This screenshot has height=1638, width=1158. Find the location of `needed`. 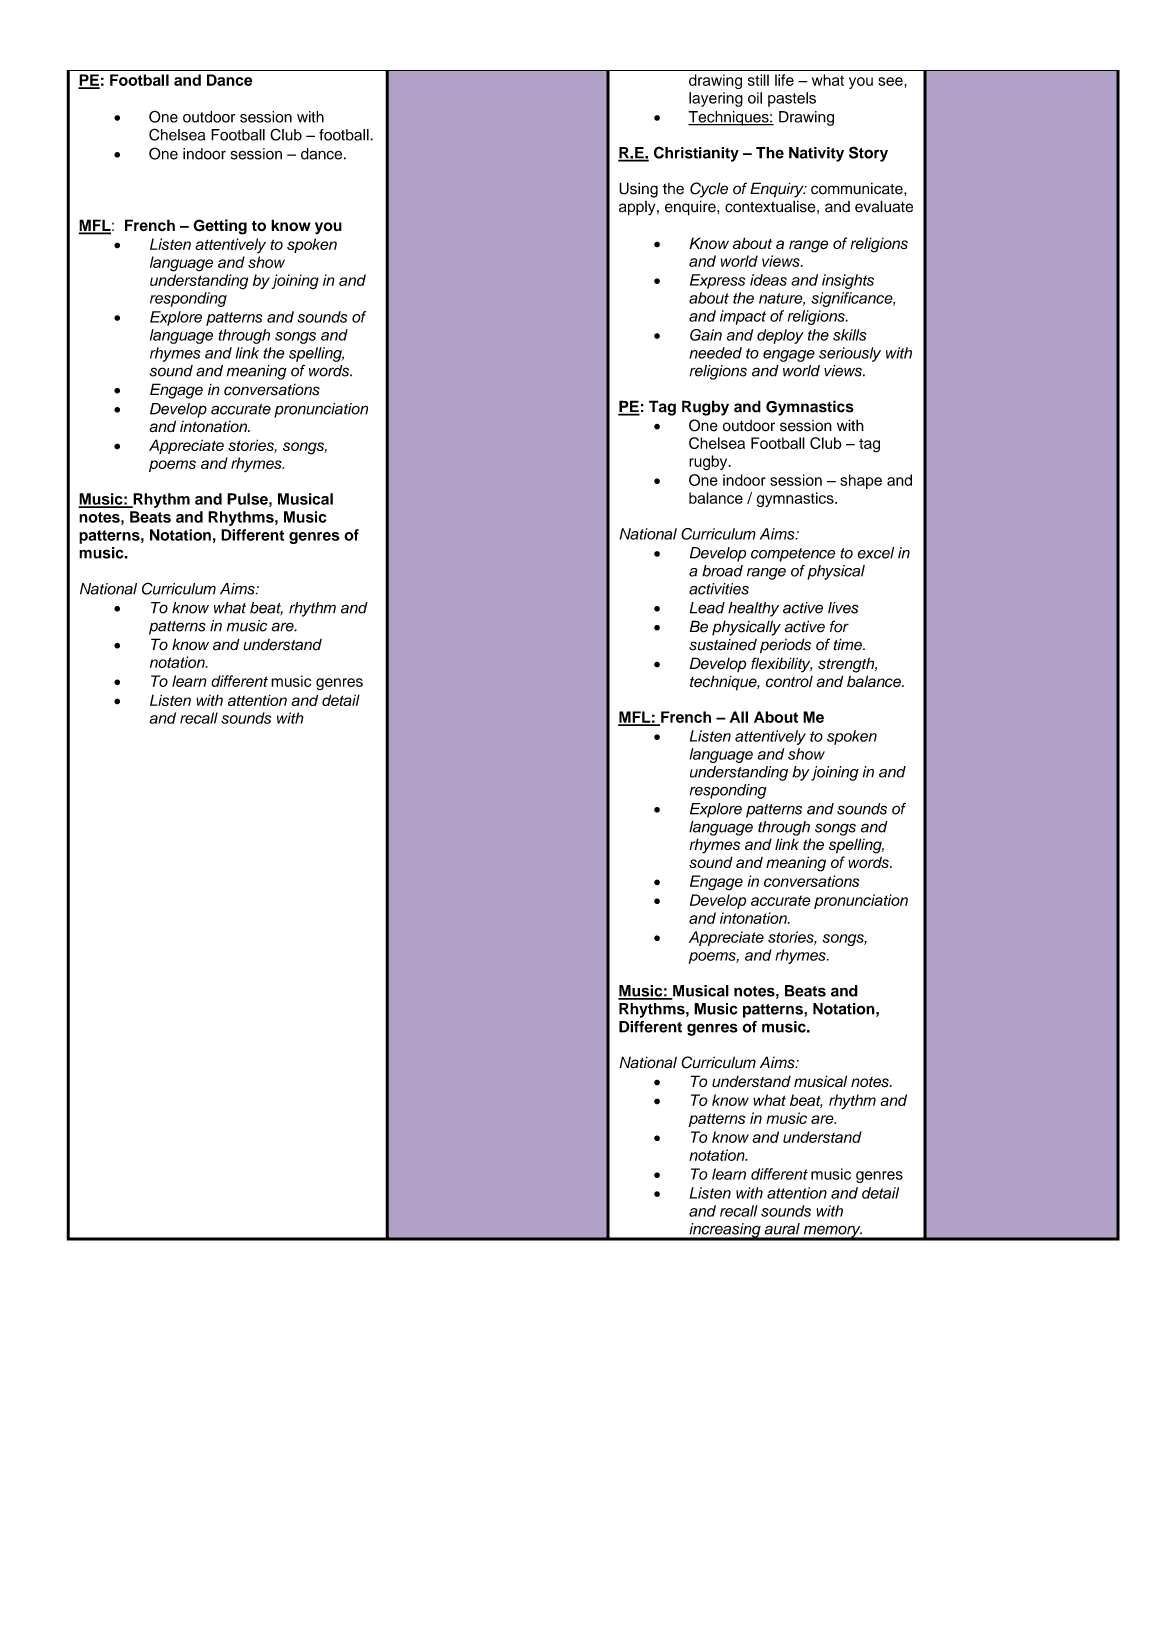

needed is located at coordinates (715, 353).
